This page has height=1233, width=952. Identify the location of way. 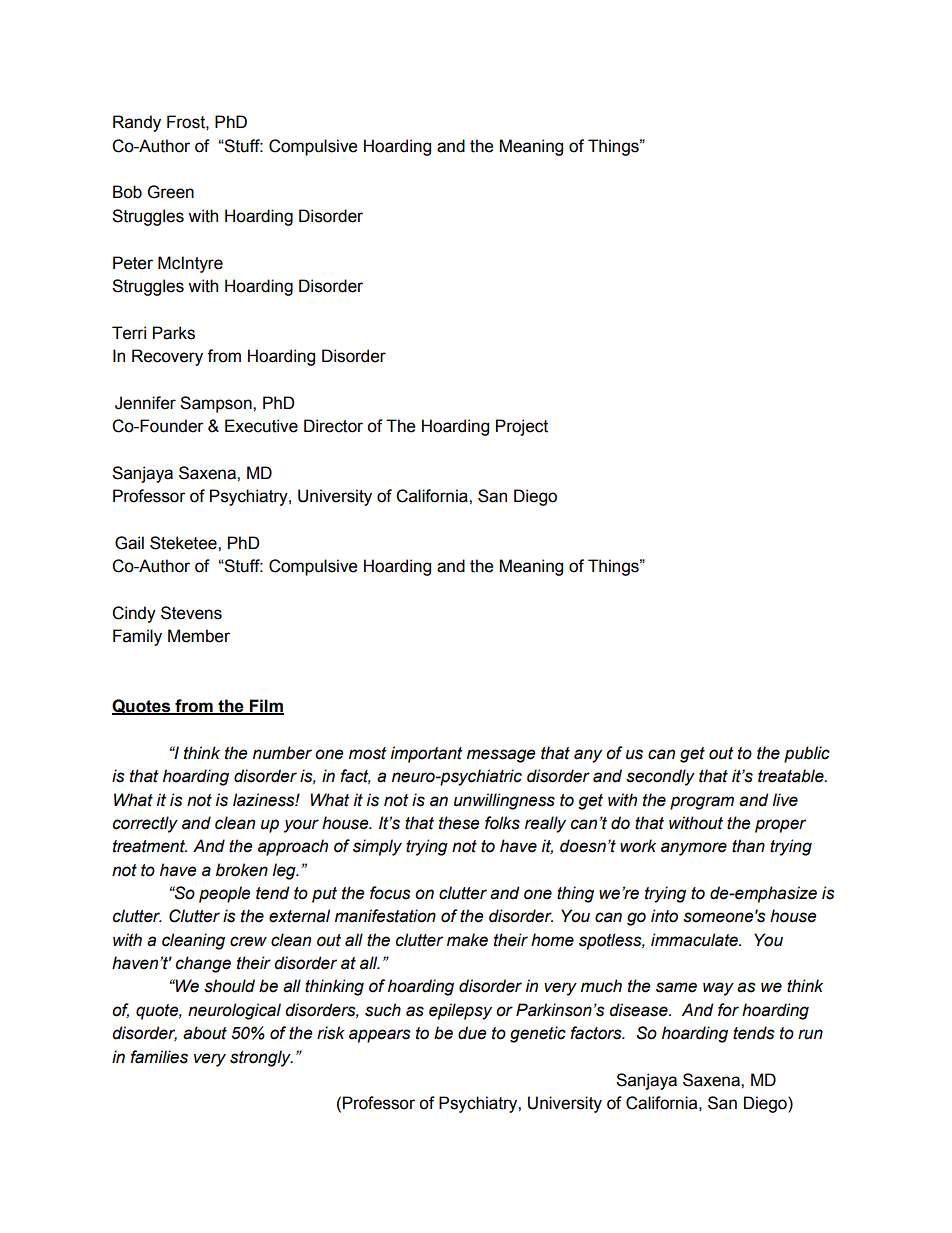
(718, 989).
